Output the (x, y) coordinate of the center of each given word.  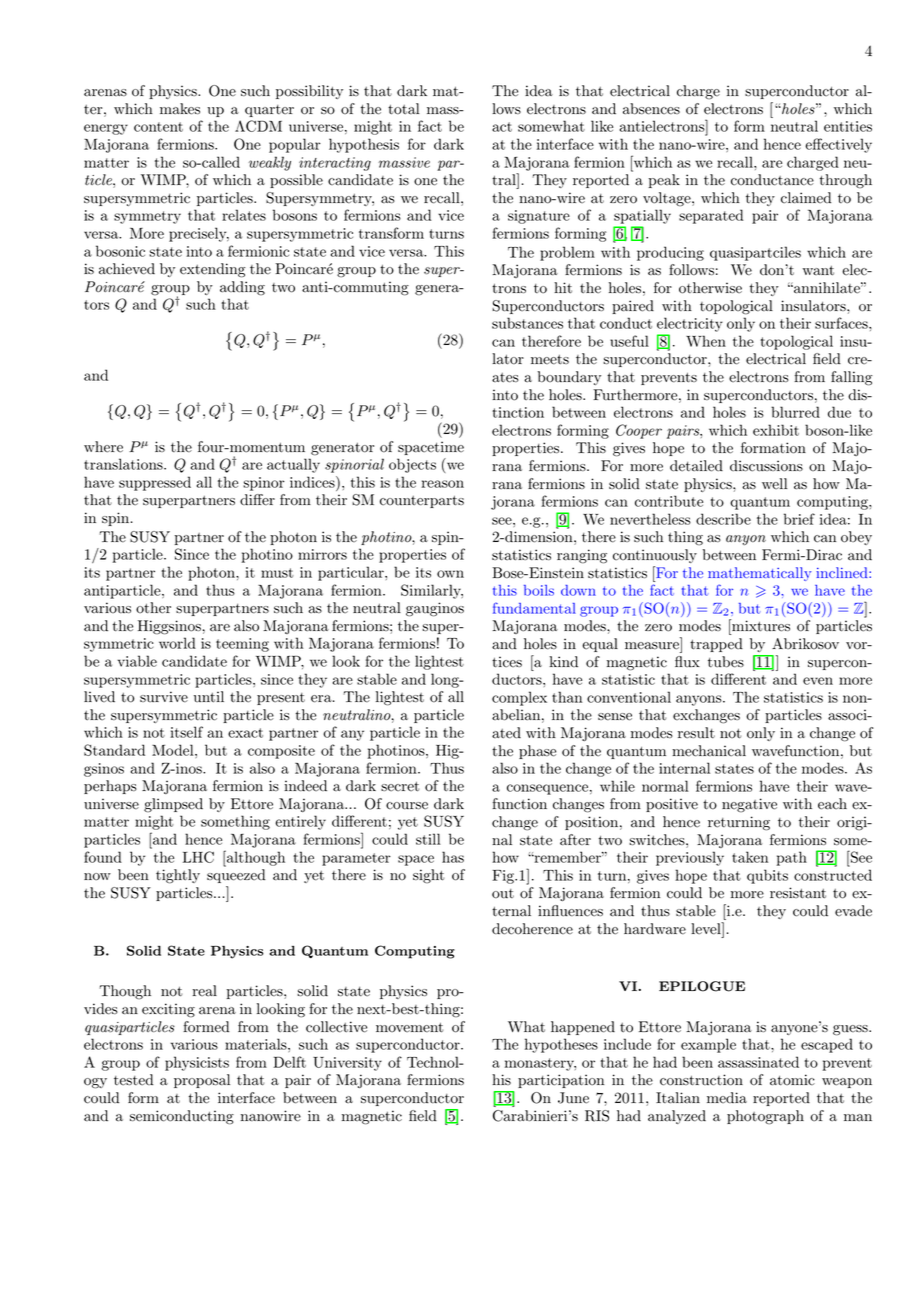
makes (180, 109)
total (404, 109)
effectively (838, 145)
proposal (202, 1081)
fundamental (534, 608)
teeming (242, 645)
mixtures (760, 625)
